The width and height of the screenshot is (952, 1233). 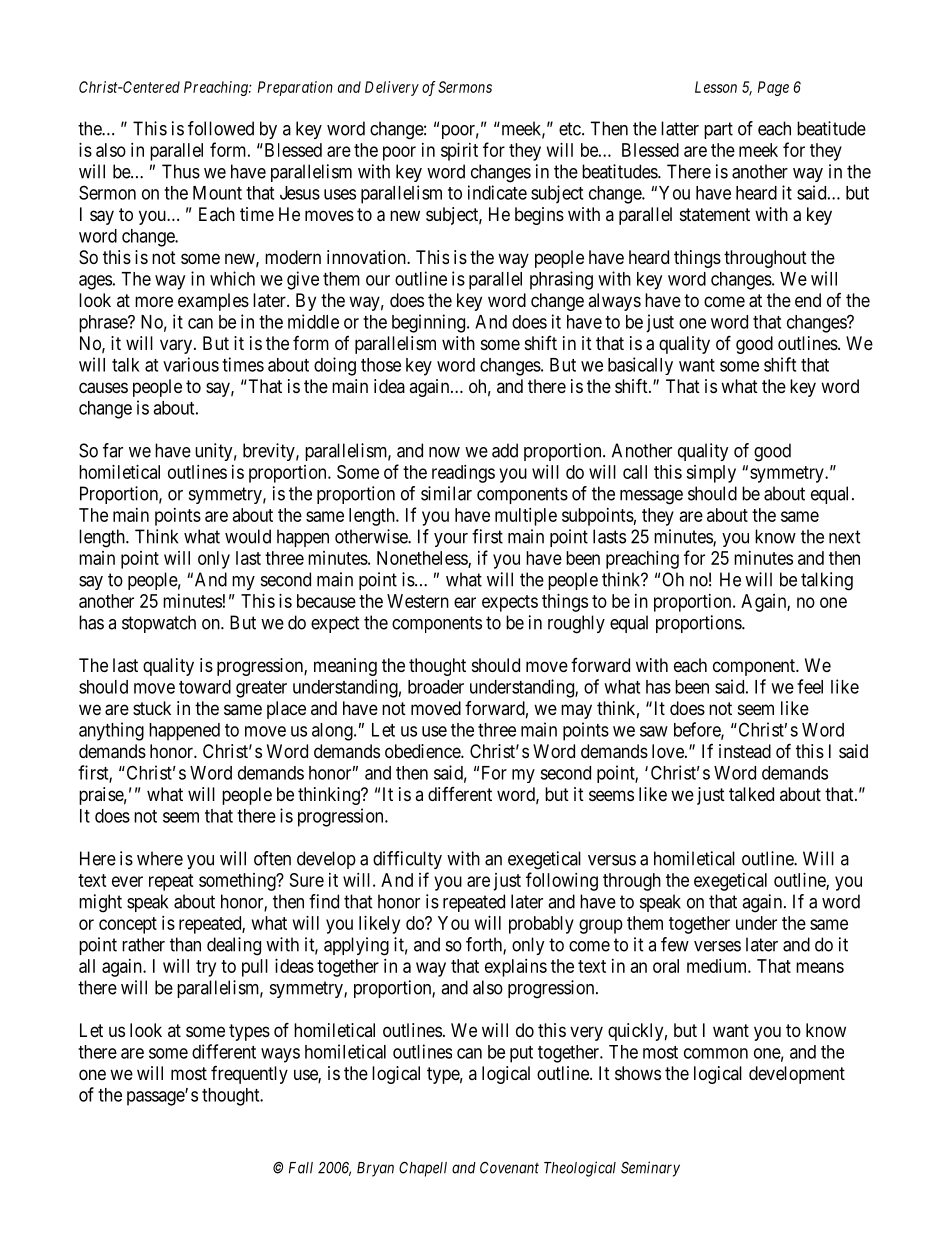 What do you see at coordinates (152, 708) in the screenshot?
I see `stuck` at bounding box center [152, 708].
